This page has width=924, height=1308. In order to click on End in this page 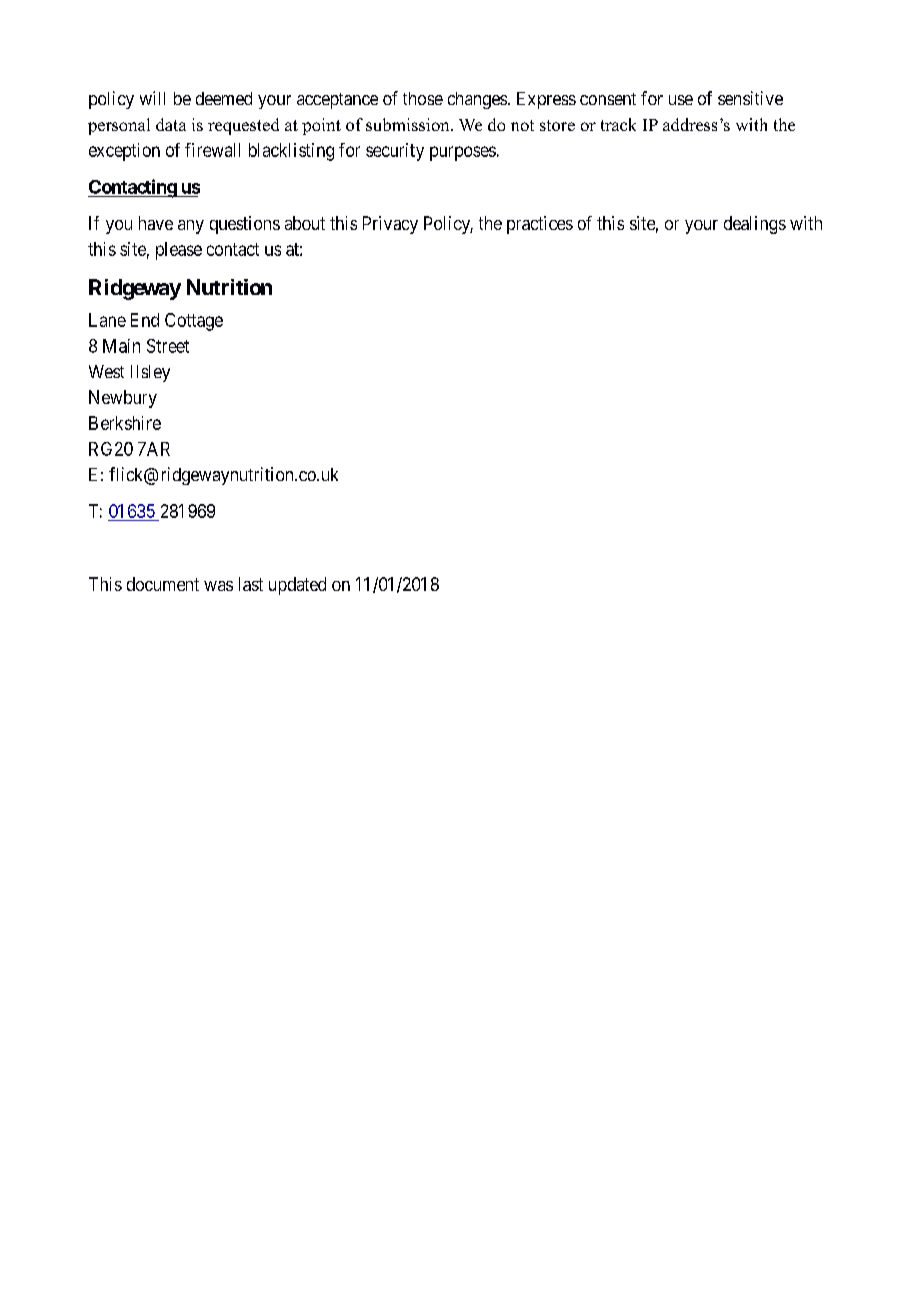, I will do `click(145, 320)`.
